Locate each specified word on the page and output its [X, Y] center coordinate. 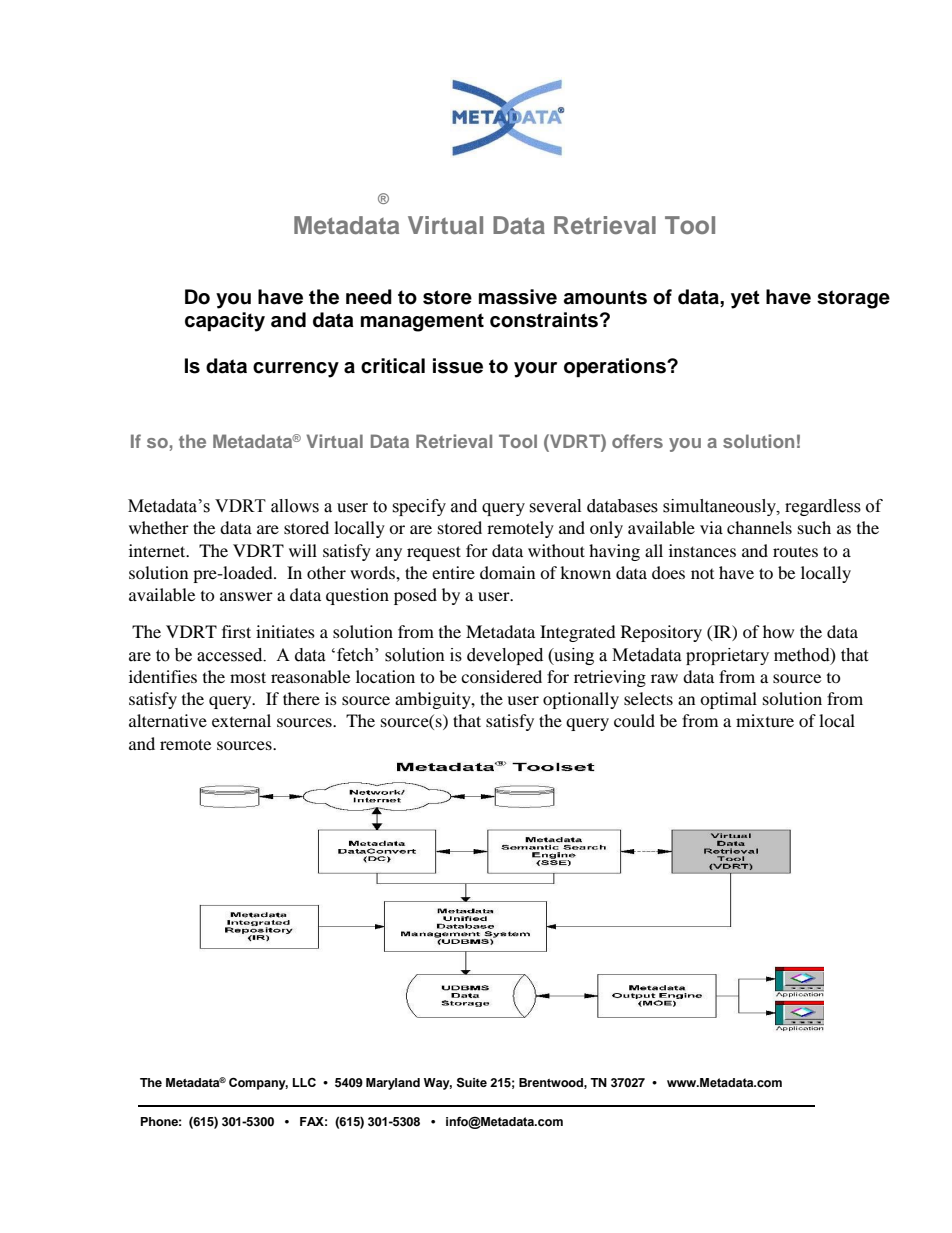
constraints [544, 320]
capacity [225, 322]
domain [507, 572]
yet [745, 299]
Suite [472, 1082]
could [634, 720]
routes [795, 551]
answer [246, 596]
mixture [765, 720]
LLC [304, 1082]
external [241, 720]
